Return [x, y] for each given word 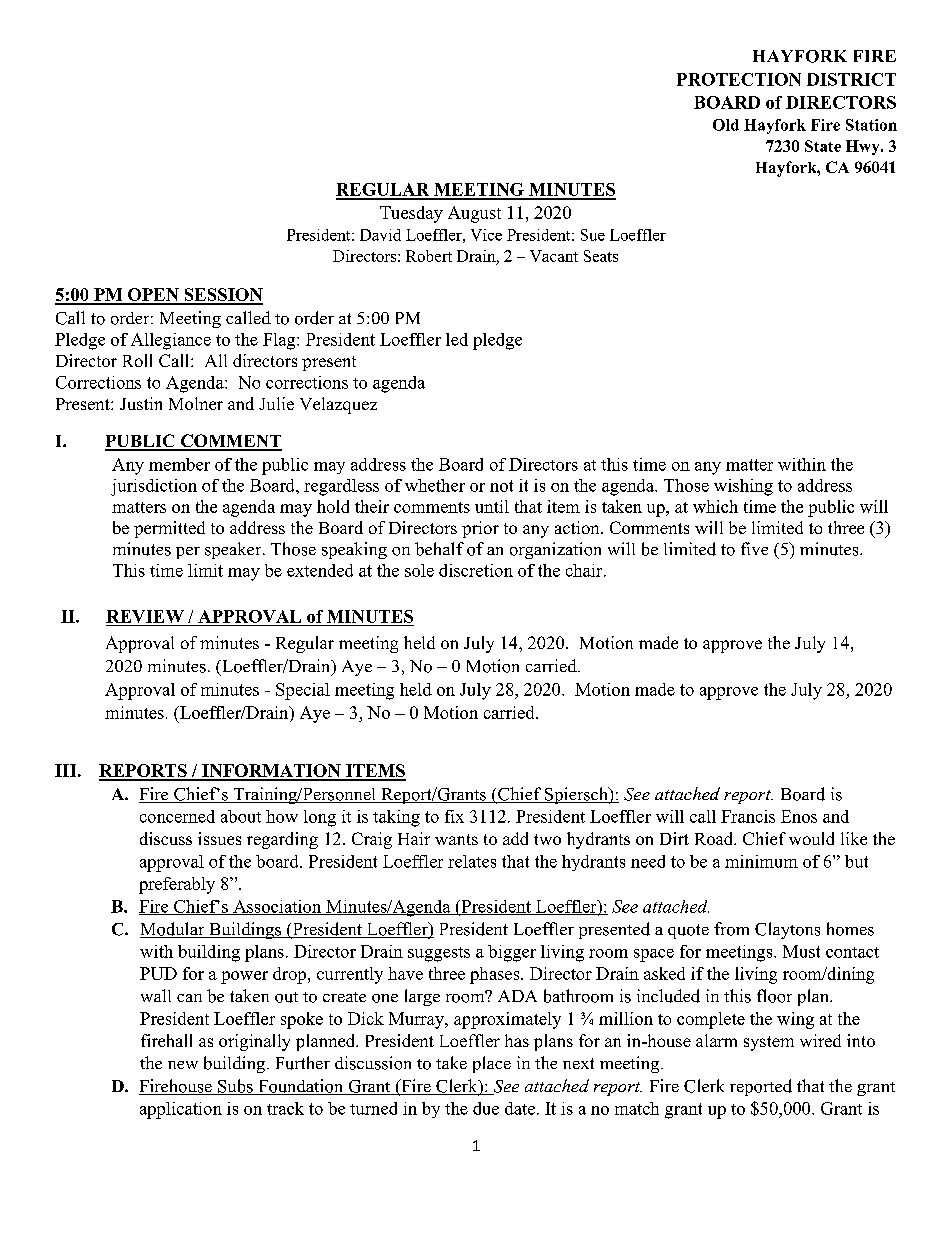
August [474, 214]
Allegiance [171, 341]
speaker [234, 550]
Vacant [554, 256]
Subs [235, 1087]
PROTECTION [739, 79]
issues [219, 838]
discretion [476, 570]
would [811, 838]
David [380, 235]
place [492, 1064]
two [547, 839]
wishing [743, 487]
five [754, 548]
